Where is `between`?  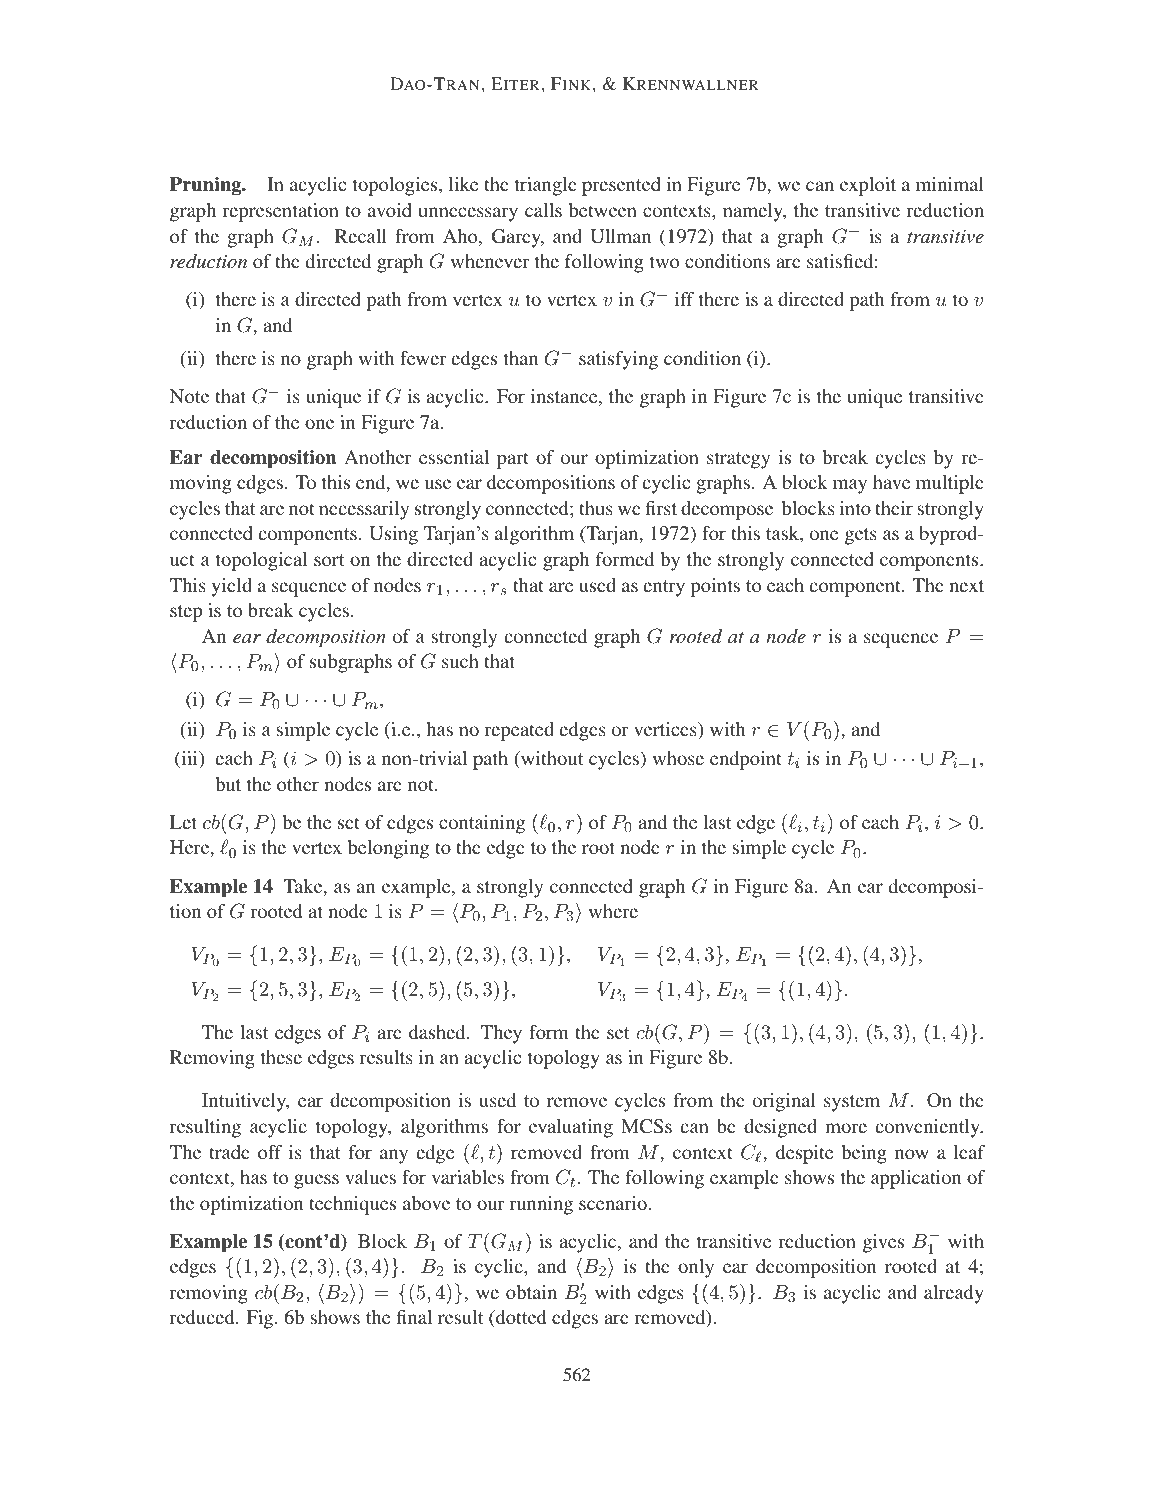 between is located at coordinates (603, 210).
